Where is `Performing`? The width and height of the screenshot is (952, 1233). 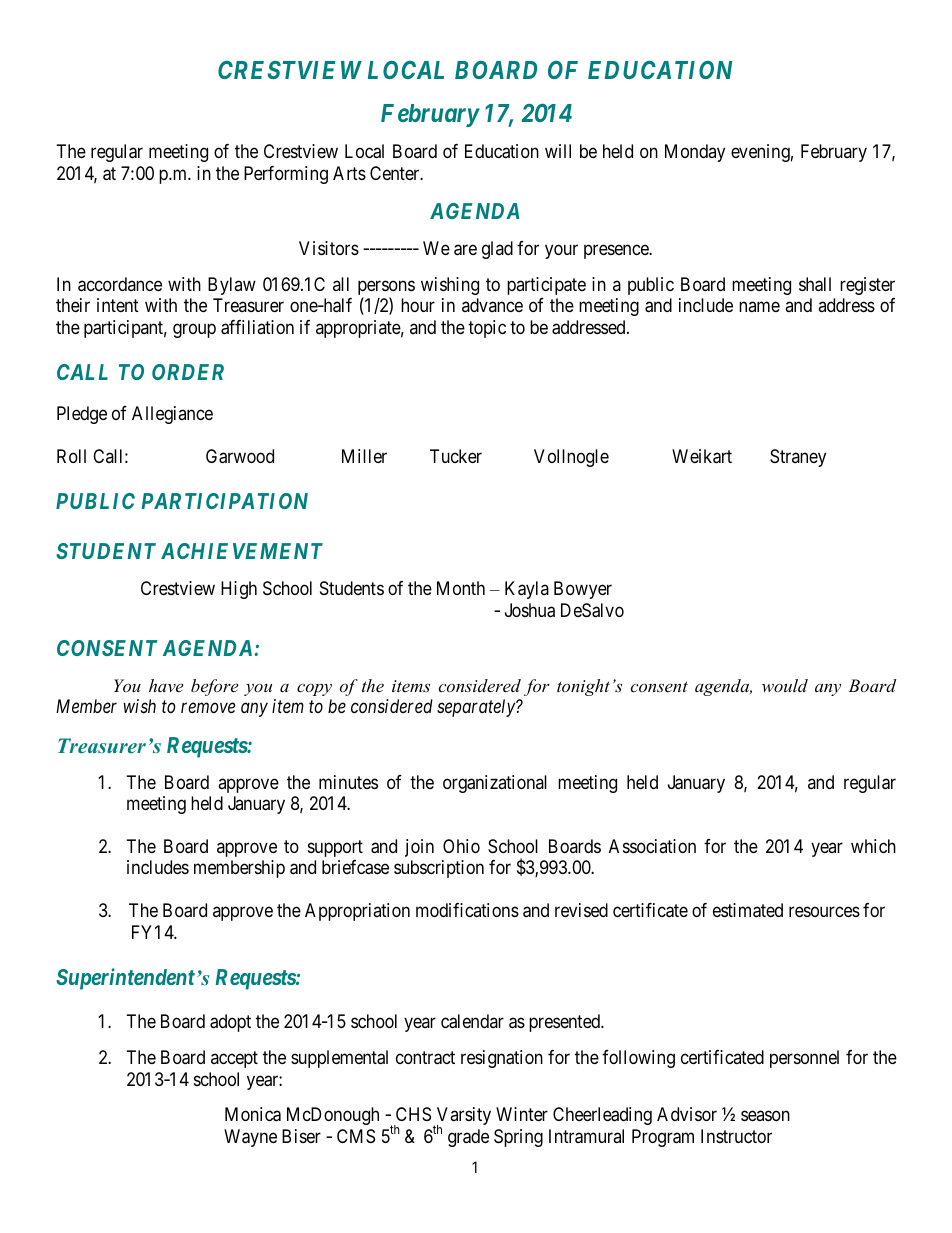
Performing is located at coordinates (286, 175).
